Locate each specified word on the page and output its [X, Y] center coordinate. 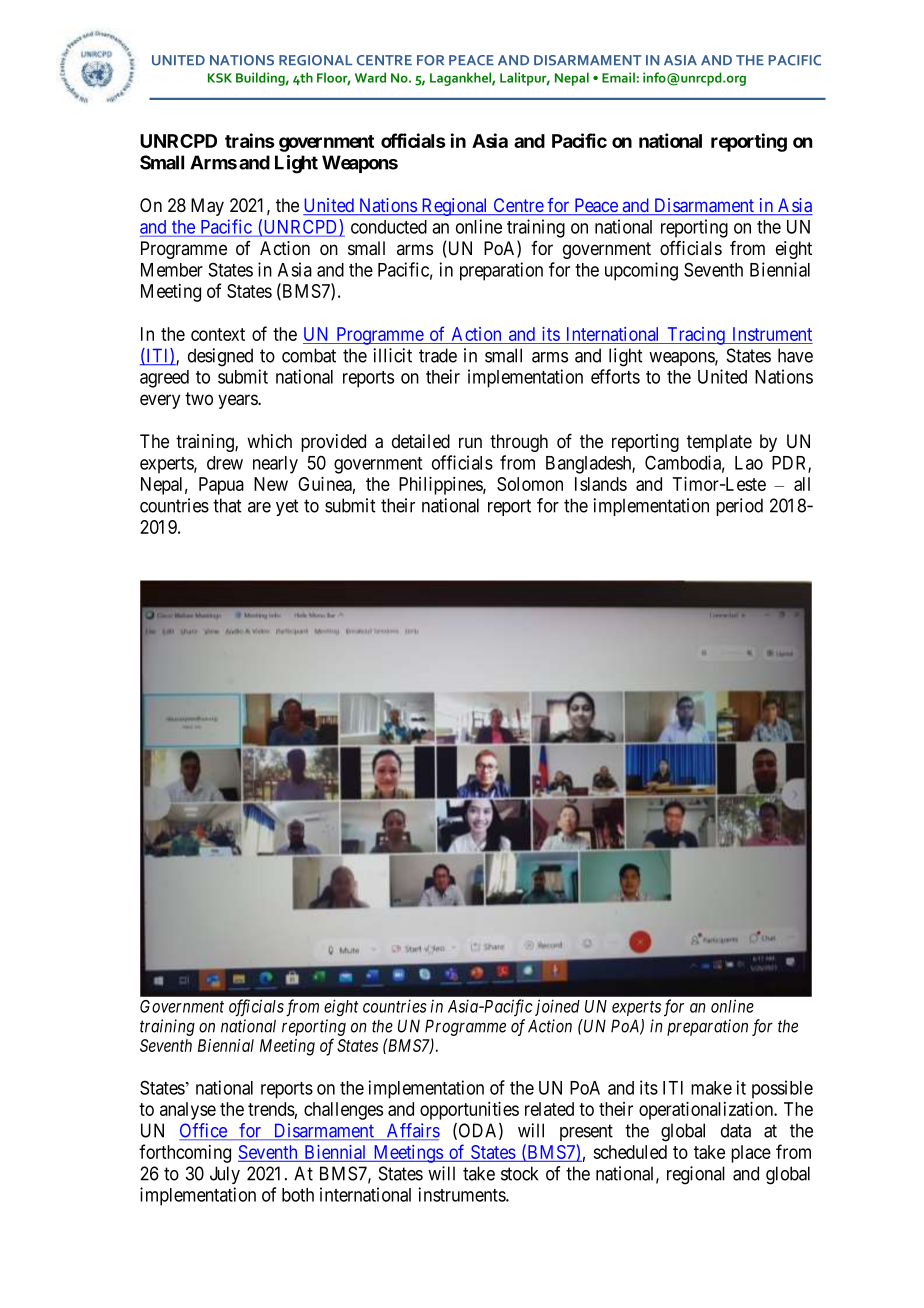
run [470, 442]
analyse [188, 1111]
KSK [220, 78]
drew [225, 463]
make [711, 1088]
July [225, 1175]
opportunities [469, 1110]
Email [618, 77]
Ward [370, 77]
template [719, 443]
